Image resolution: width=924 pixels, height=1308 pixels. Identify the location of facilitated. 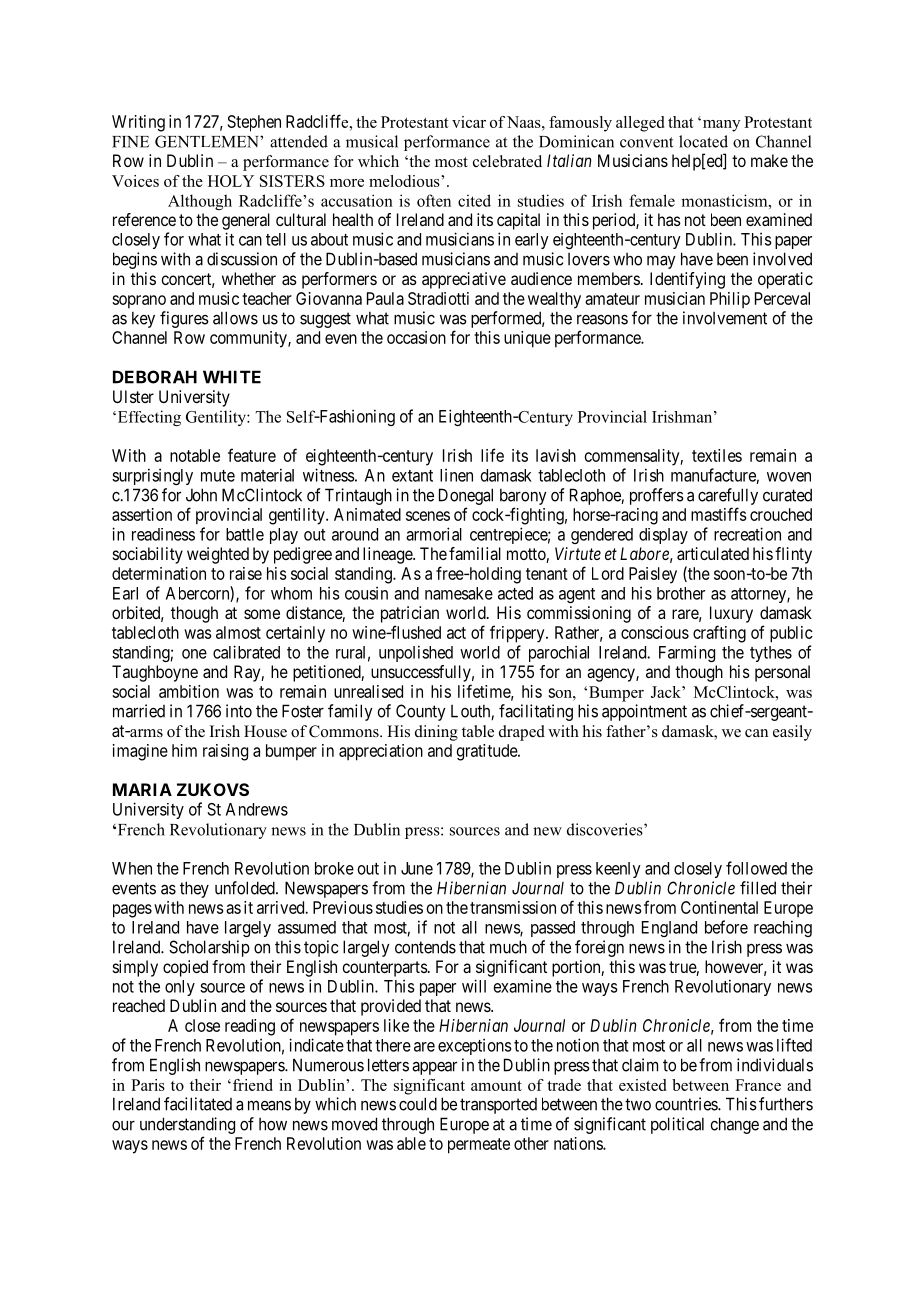
(198, 1104).
